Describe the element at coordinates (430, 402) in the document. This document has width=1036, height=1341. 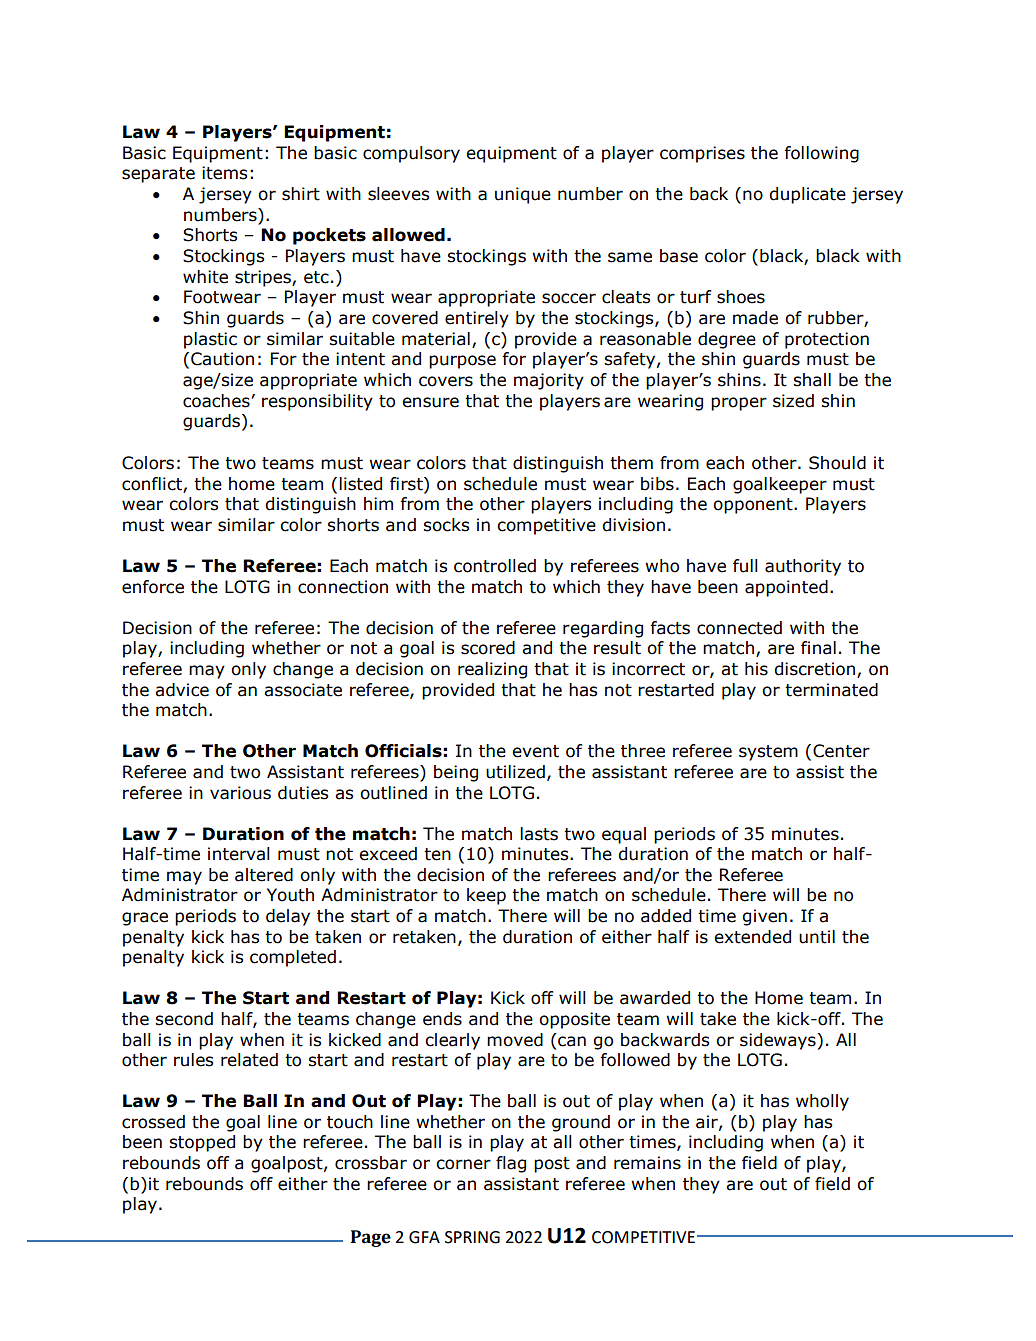
I see `ensure` at that location.
